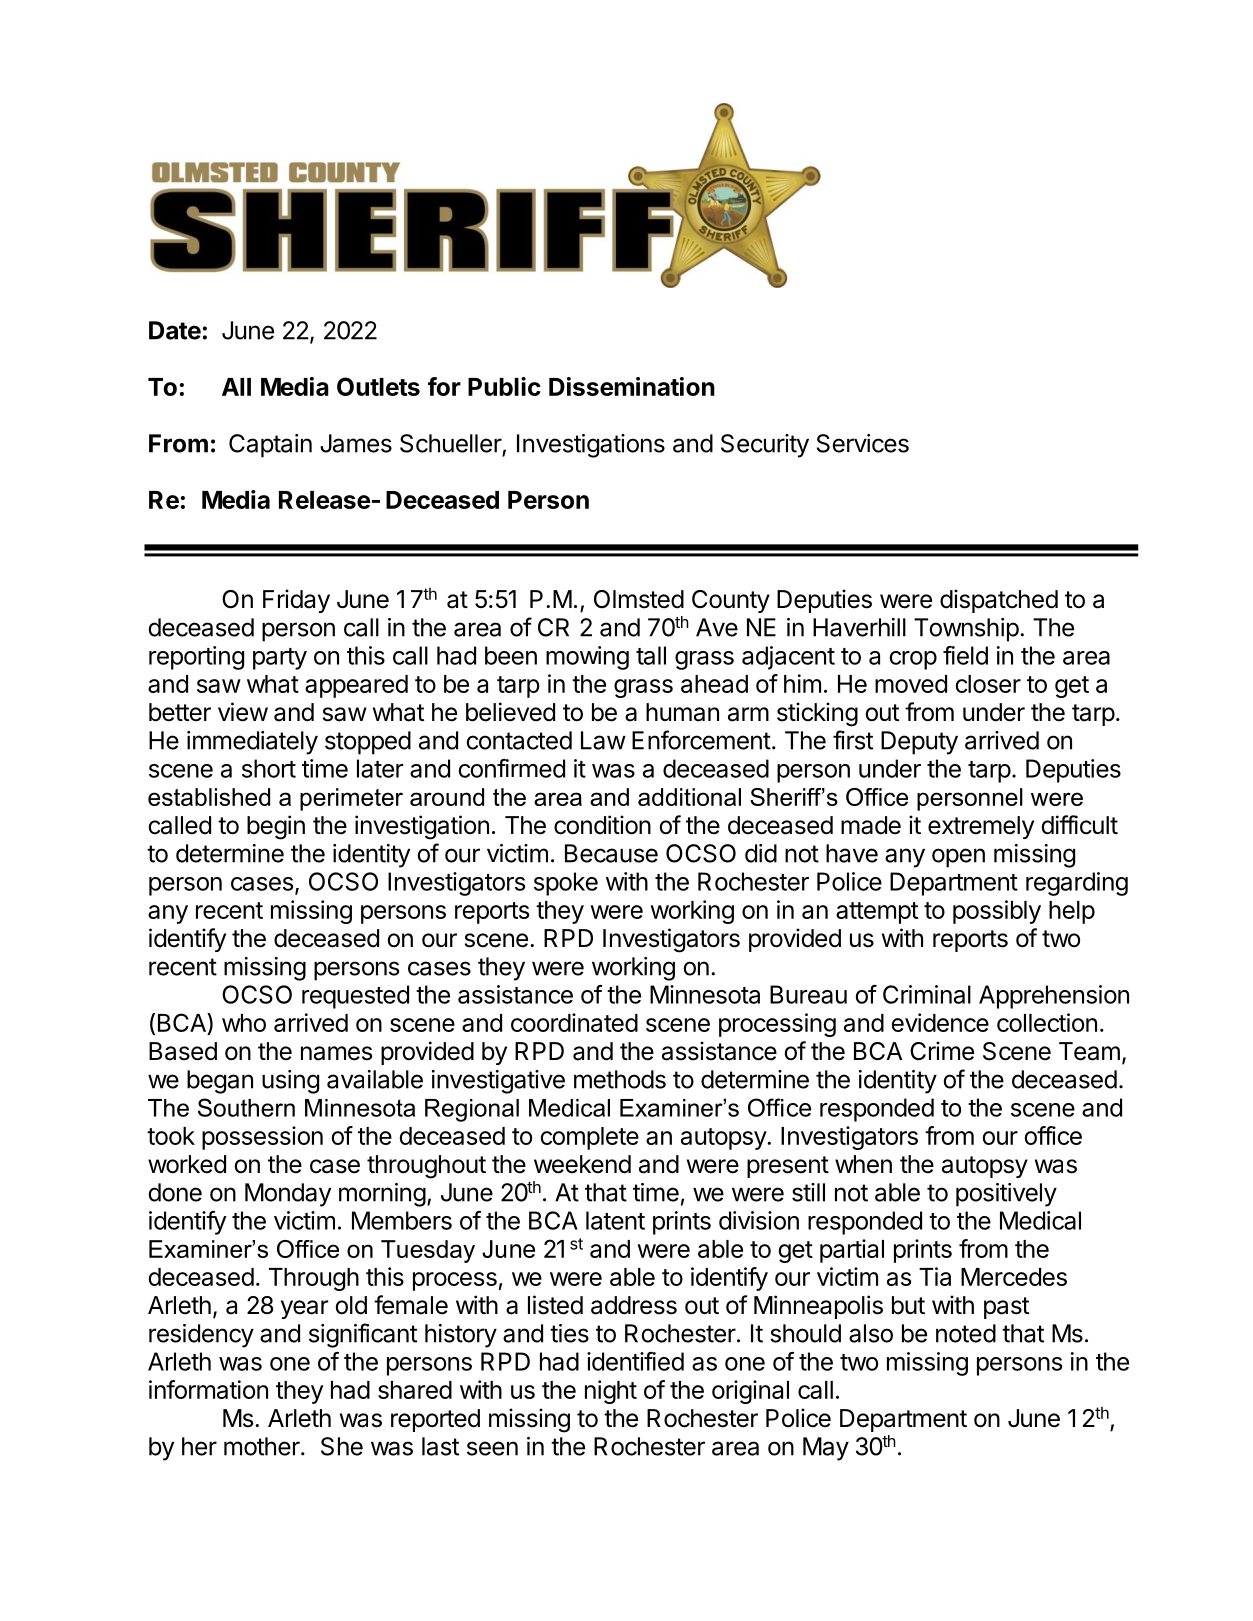  Describe the element at coordinates (999, 601) in the screenshot. I see `dispatched` at that location.
